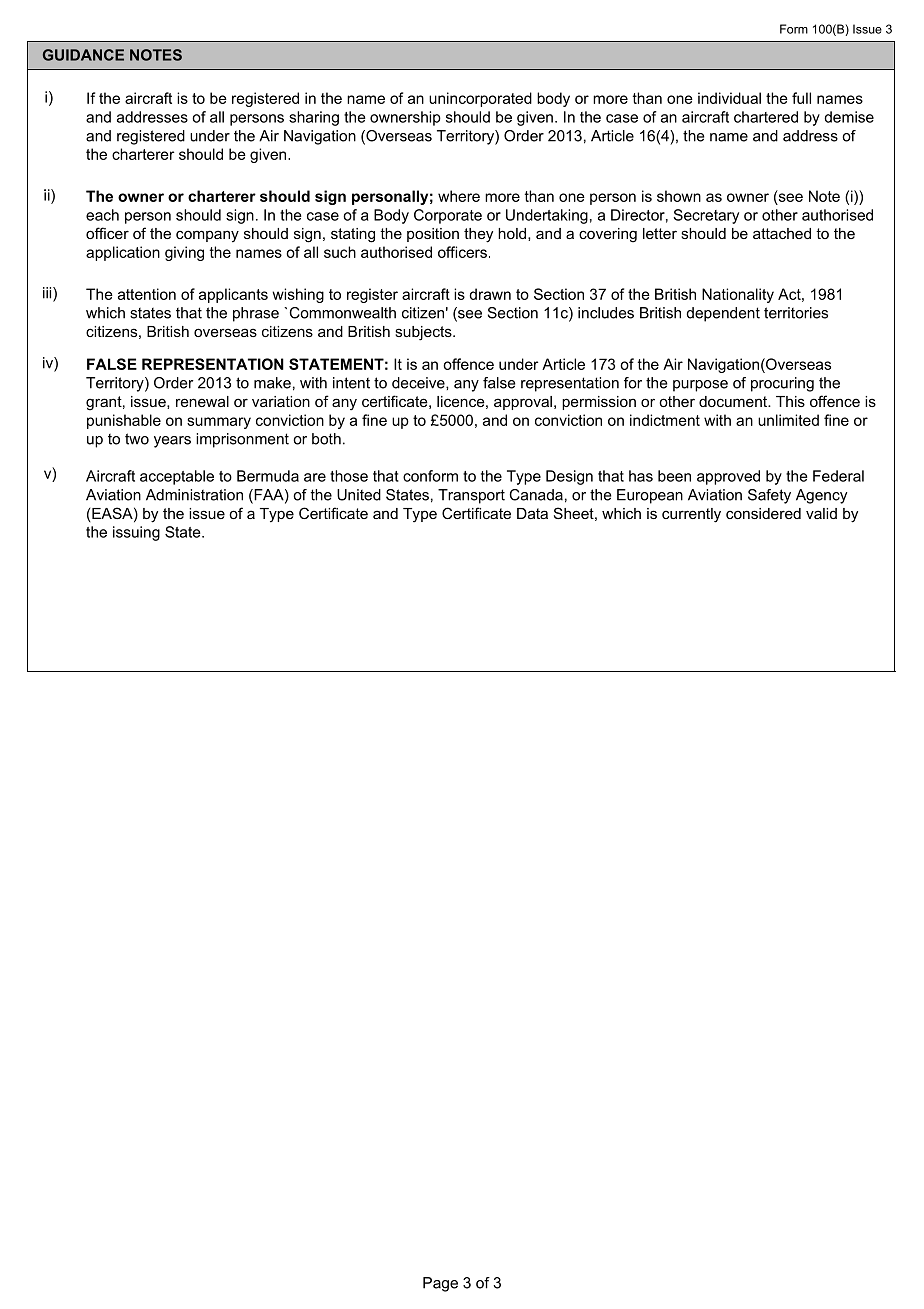 This screenshot has height=1309, width=924. What do you see at coordinates (419, 383) in the screenshot?
I see `deceive` at bounding box center [419, 383].
